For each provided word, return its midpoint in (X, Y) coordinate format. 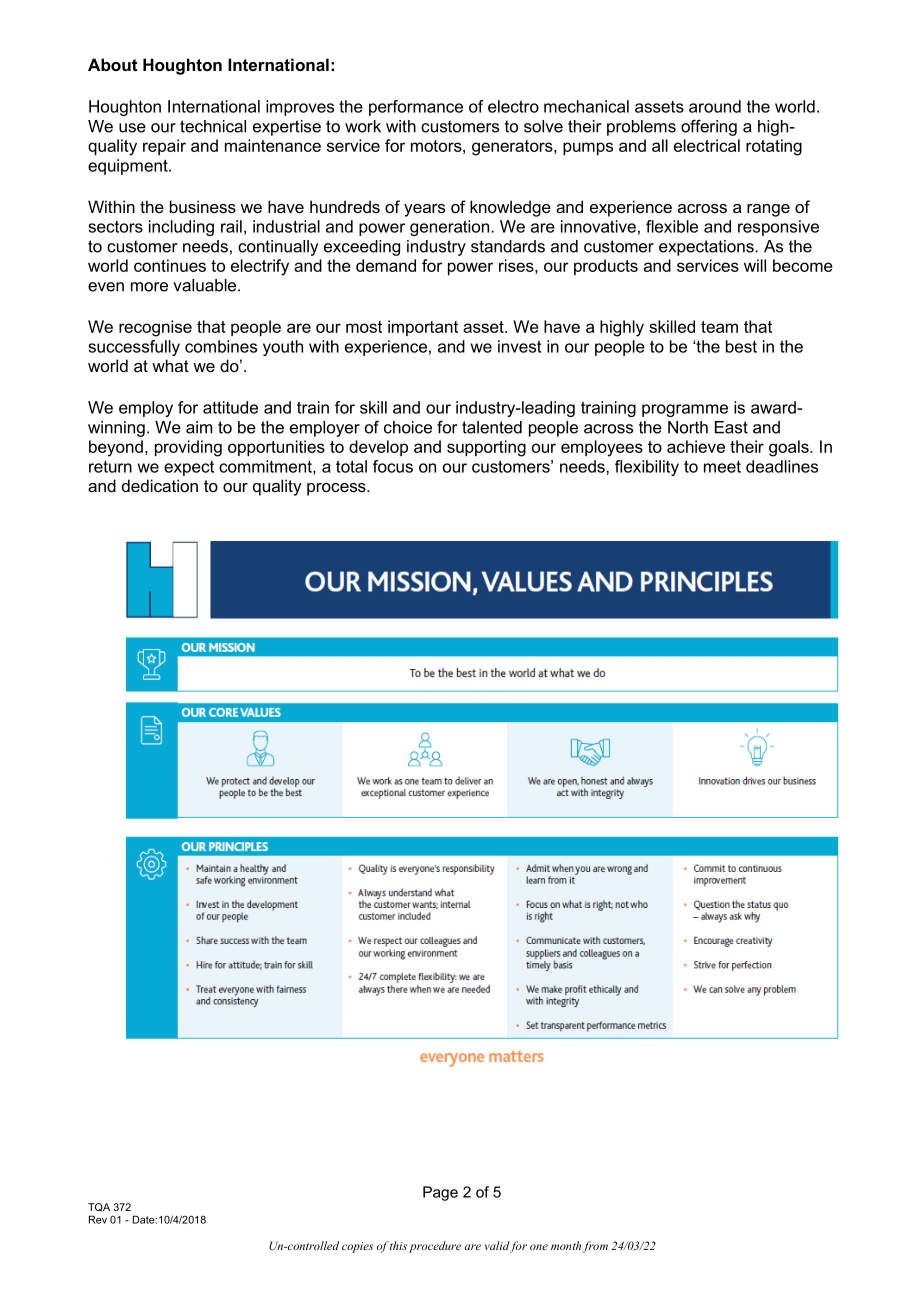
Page (440, 1193)
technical (213, 126)
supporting (486, 448)
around (715, 106)
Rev (98, 1219)
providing (188, 448)
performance (416, 108)
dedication (160, 485)
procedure (435, 1247)
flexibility (647, 468)
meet (722, 467)
